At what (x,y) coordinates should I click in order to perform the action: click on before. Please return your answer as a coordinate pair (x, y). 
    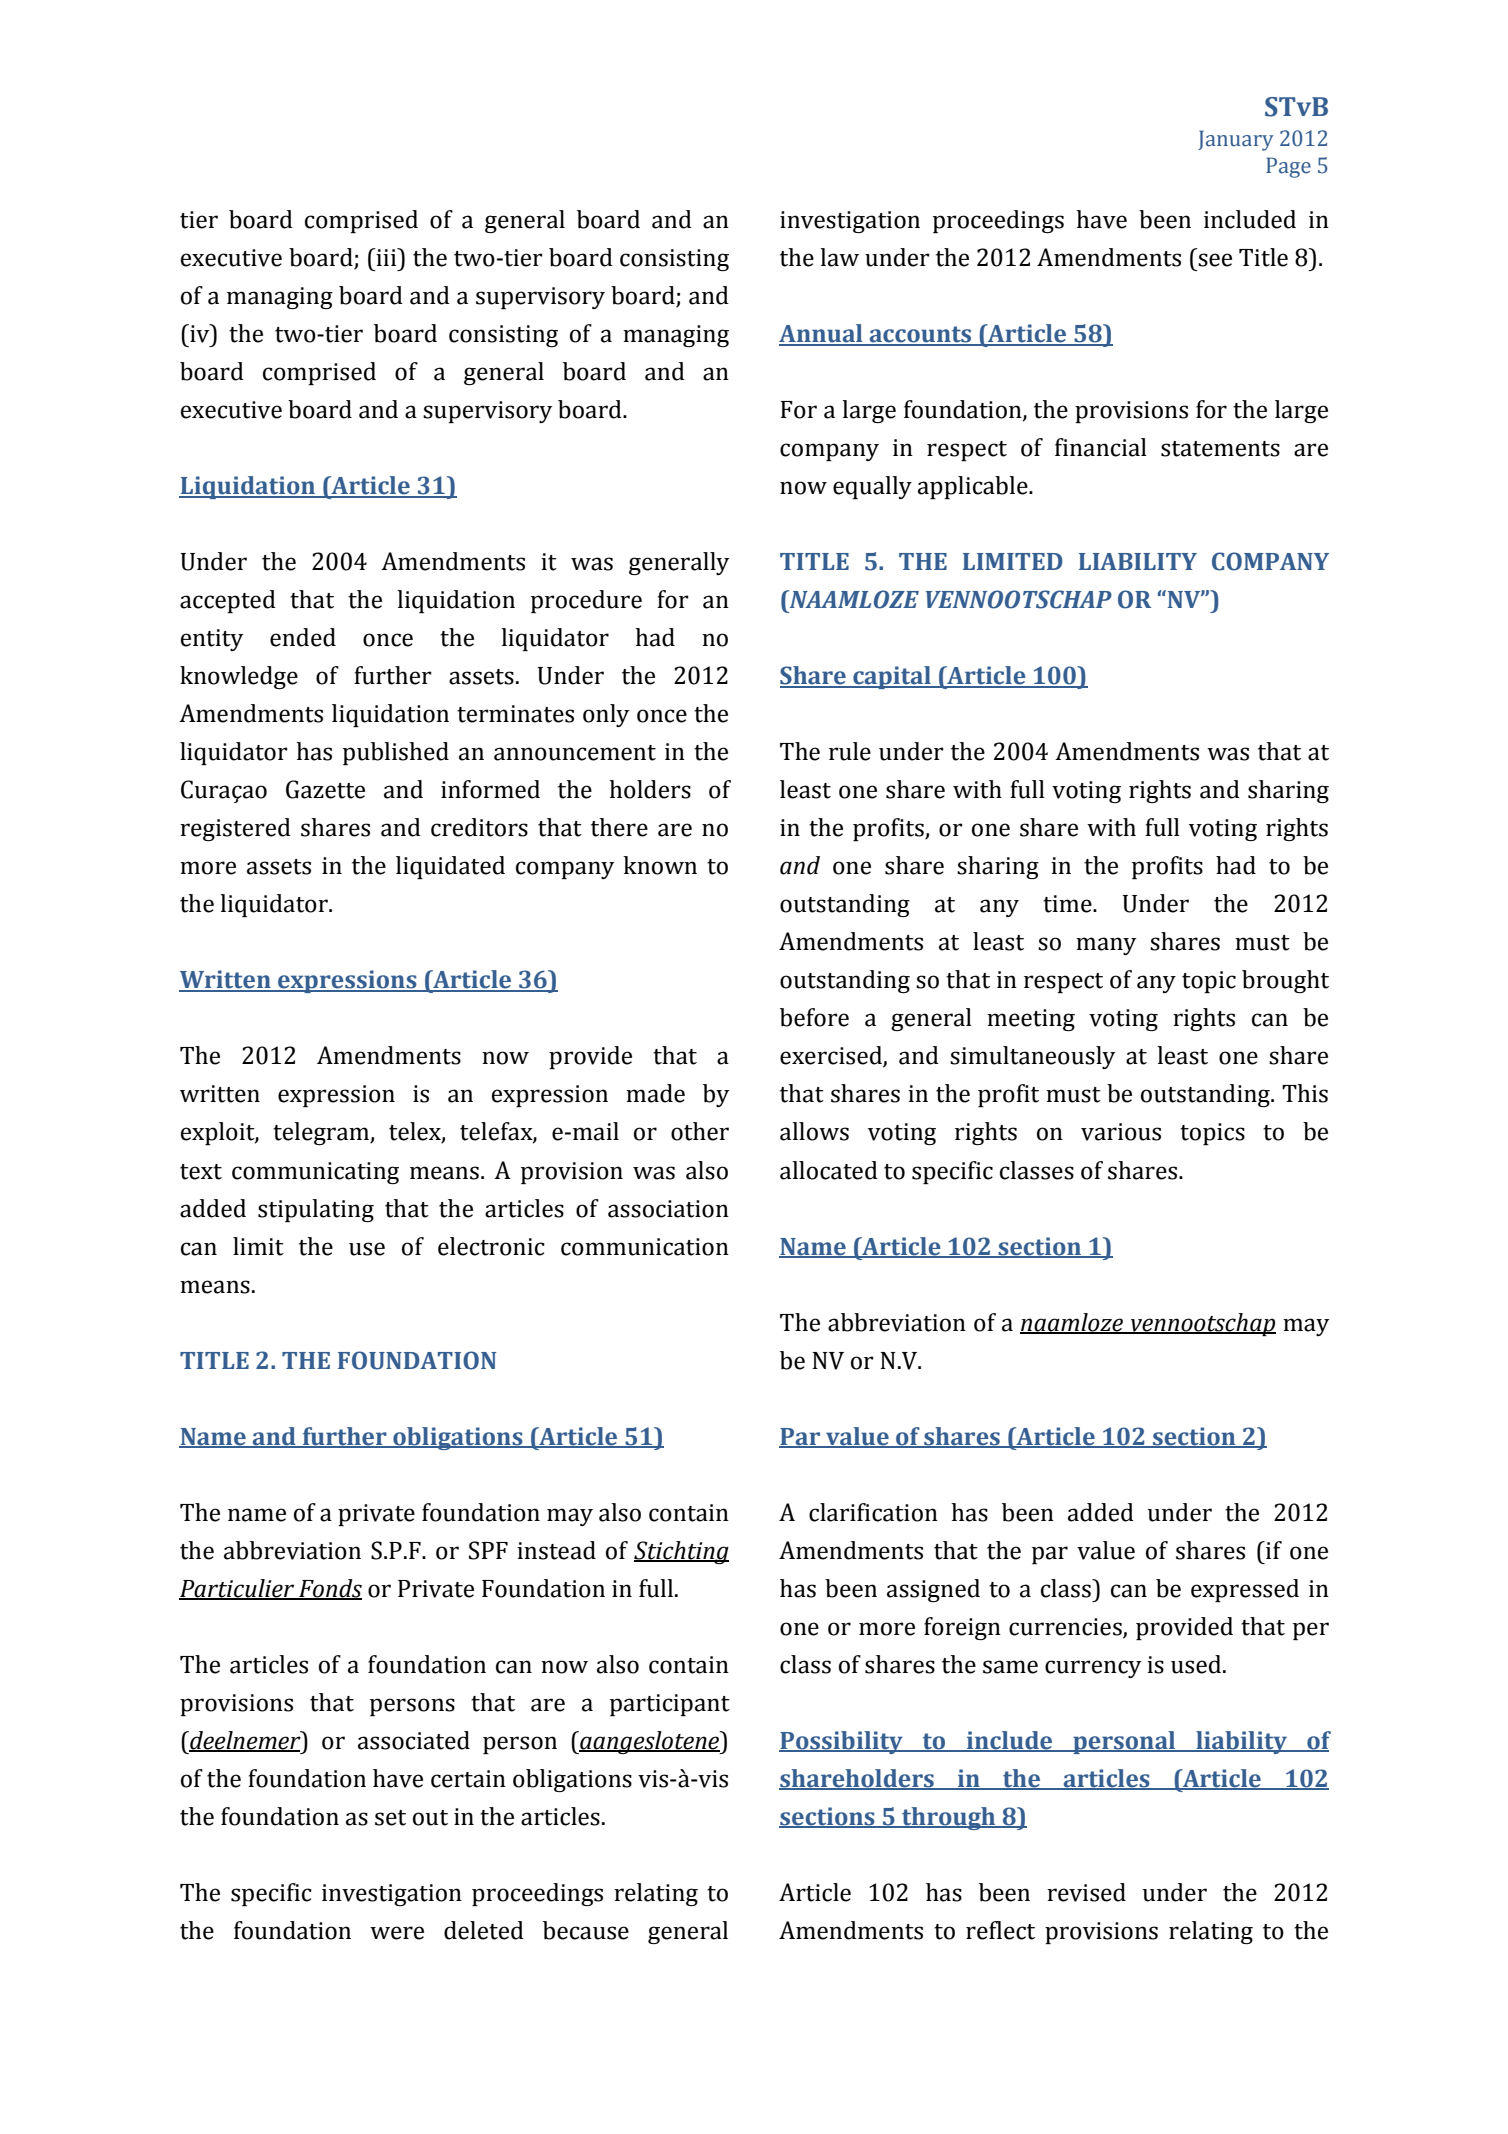
    Looking at the image, I should click on (814, 1017).
